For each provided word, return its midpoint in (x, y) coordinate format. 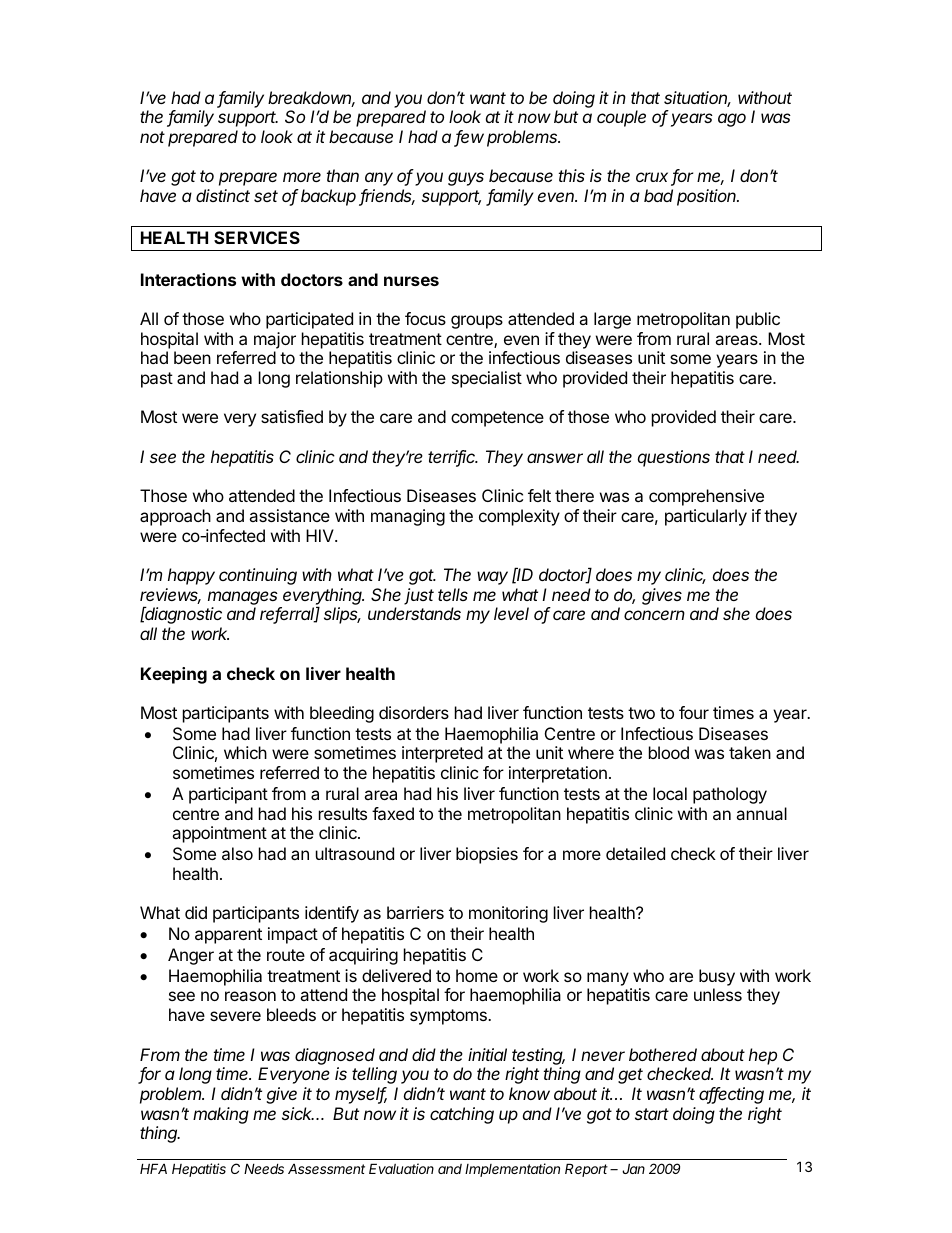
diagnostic (183, 615)
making (221, 1115)
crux (654, 179)
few (469, 138)
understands (414, 613)
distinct (223, 195)
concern (654, 615)
